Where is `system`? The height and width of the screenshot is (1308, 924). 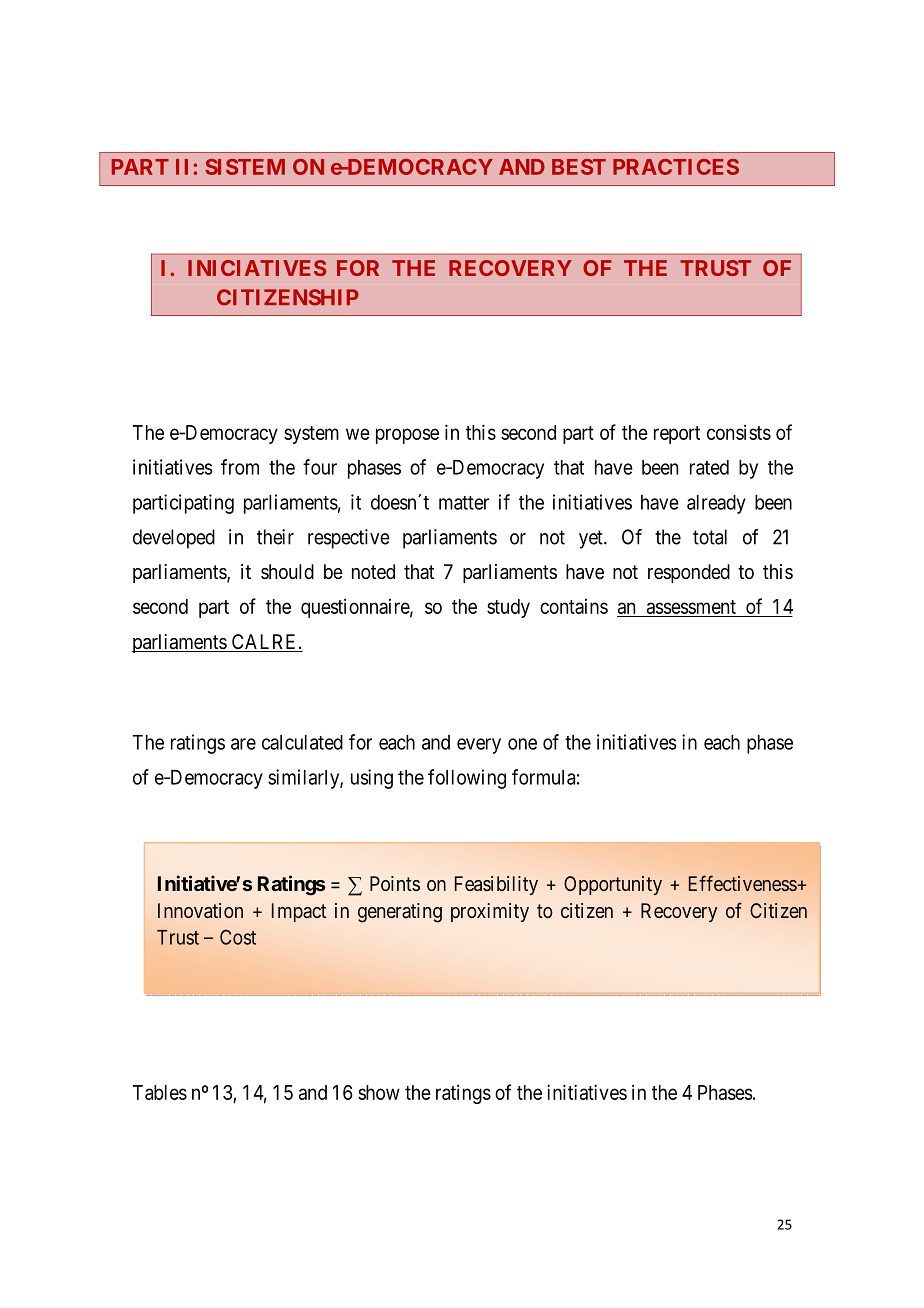 system is located at coordinates (311, 435).
